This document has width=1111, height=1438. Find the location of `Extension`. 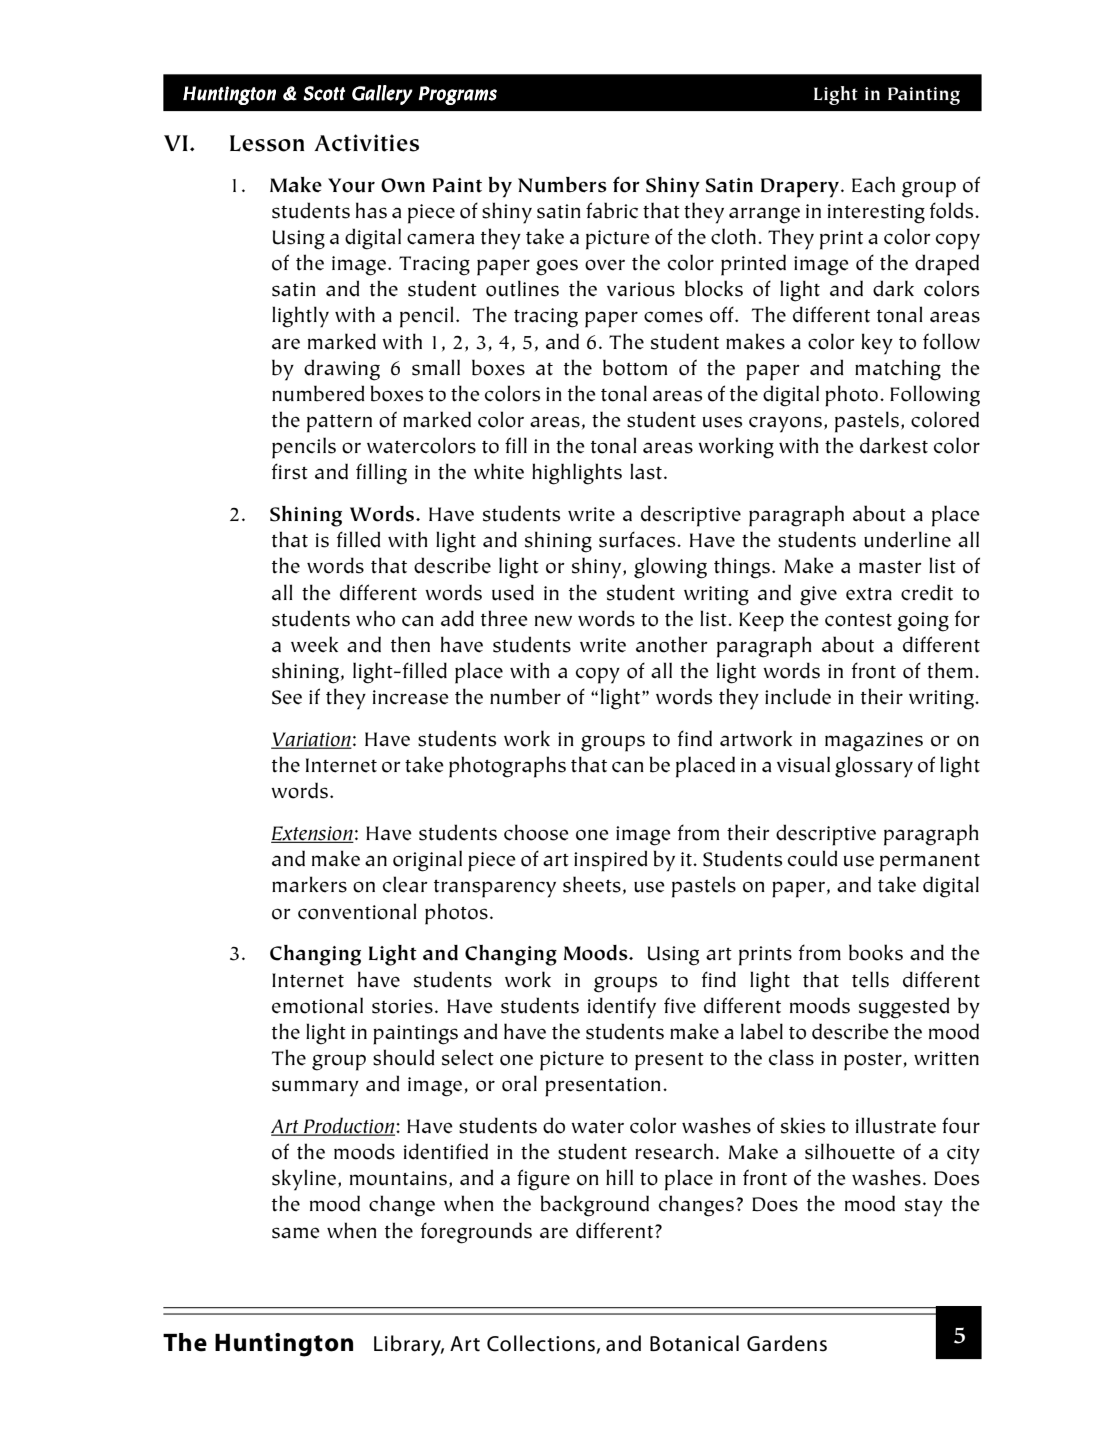

Extension is located at coordinates (312, 834).
